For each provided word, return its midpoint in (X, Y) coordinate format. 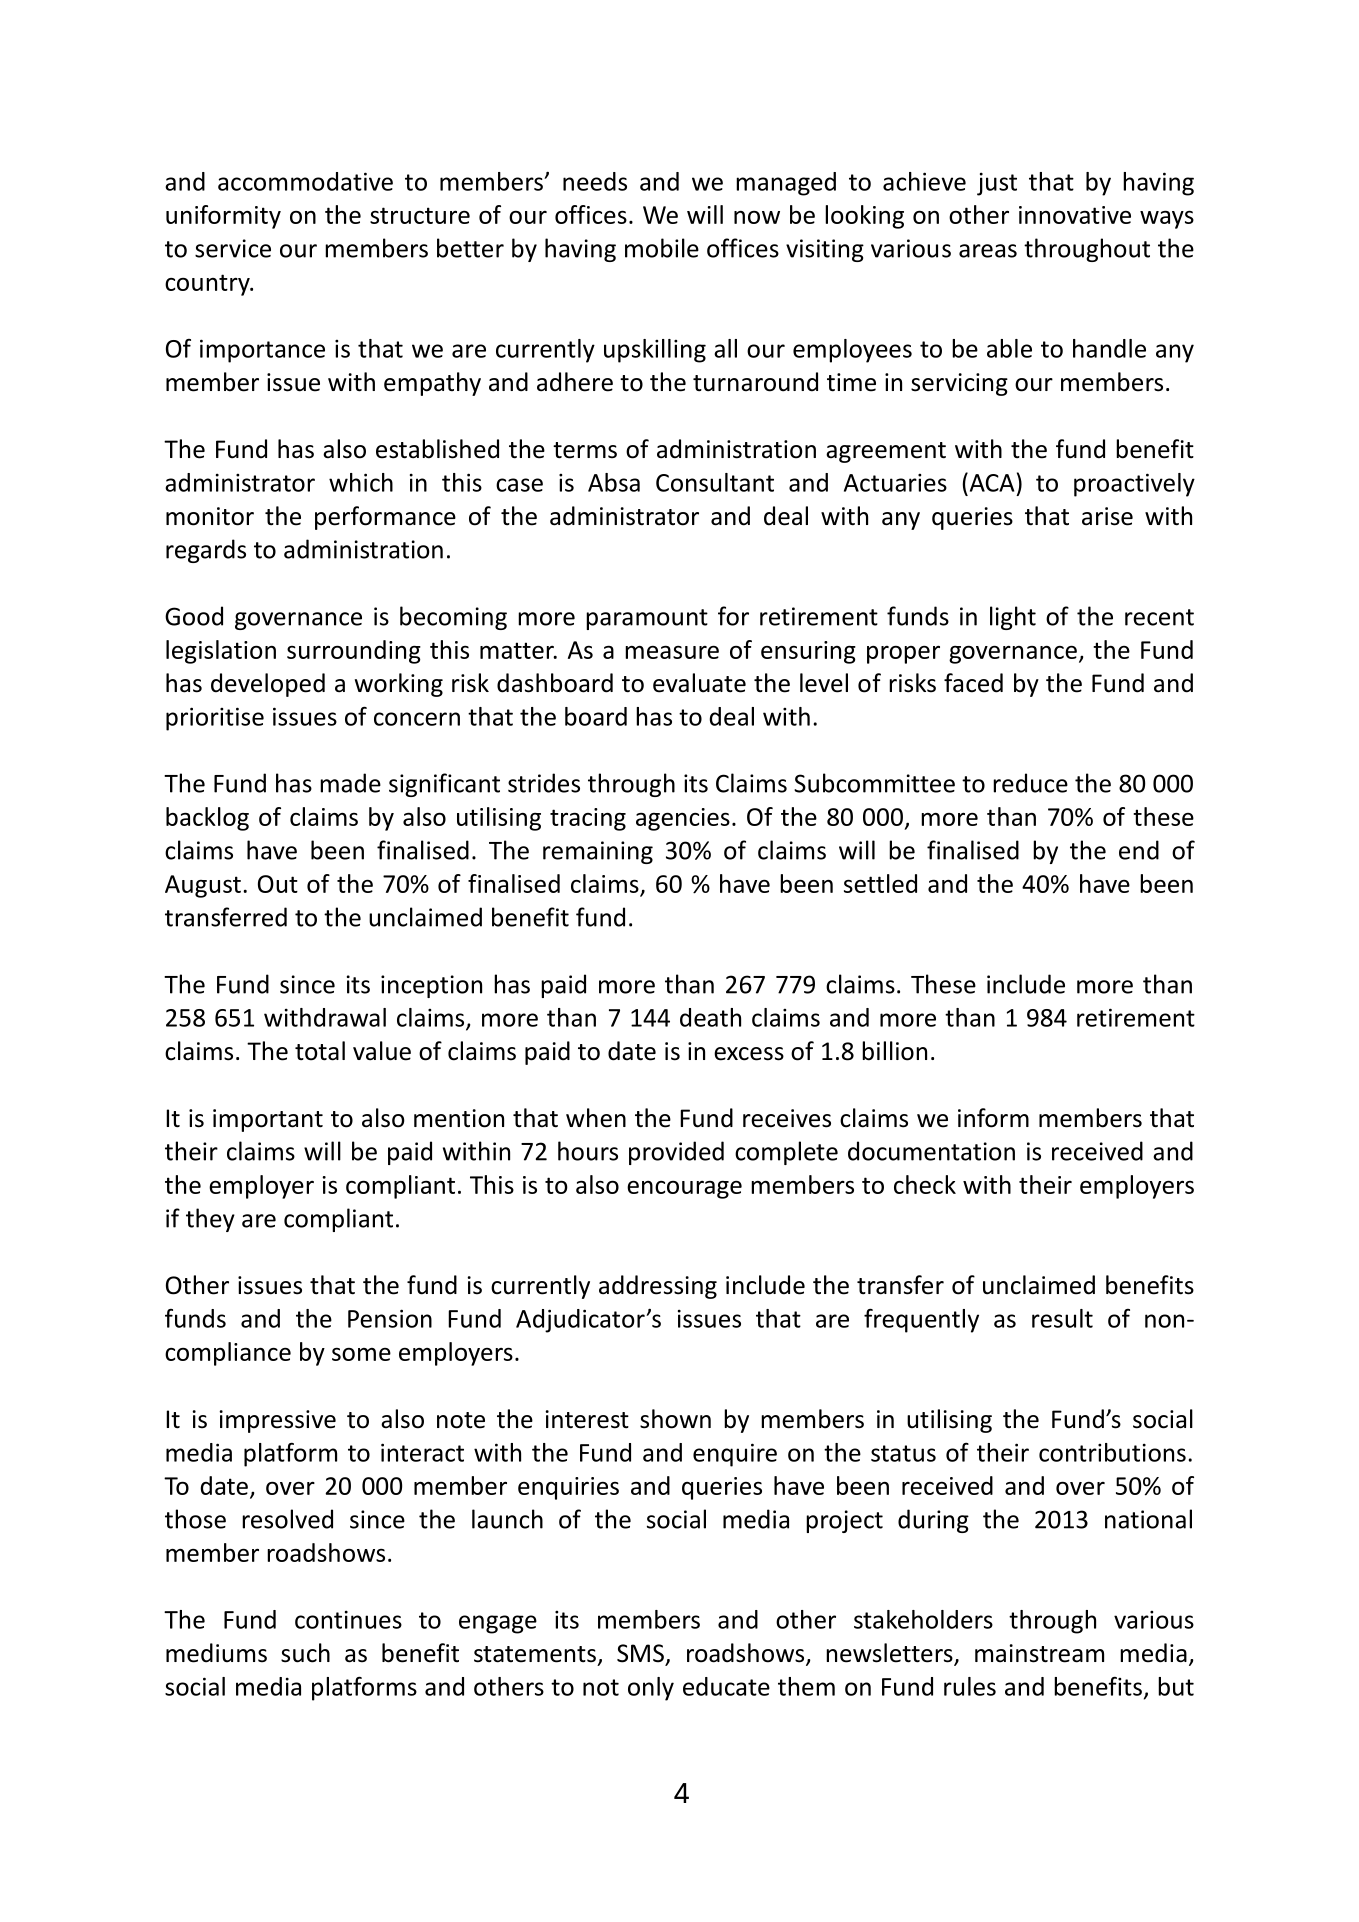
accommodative (305, 181)
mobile (662, 248)
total (320, 1051)
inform (993, 1118)
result (1062, 1318)
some (361, 1354)
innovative (1075, 215)
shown (675, 1419)
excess (749, 1054)
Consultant (715, 482)
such (305, 1653)
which (361, 482)
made (350, 783)
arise (1107, 516)
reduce (1030, 783)
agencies (683, 819)
